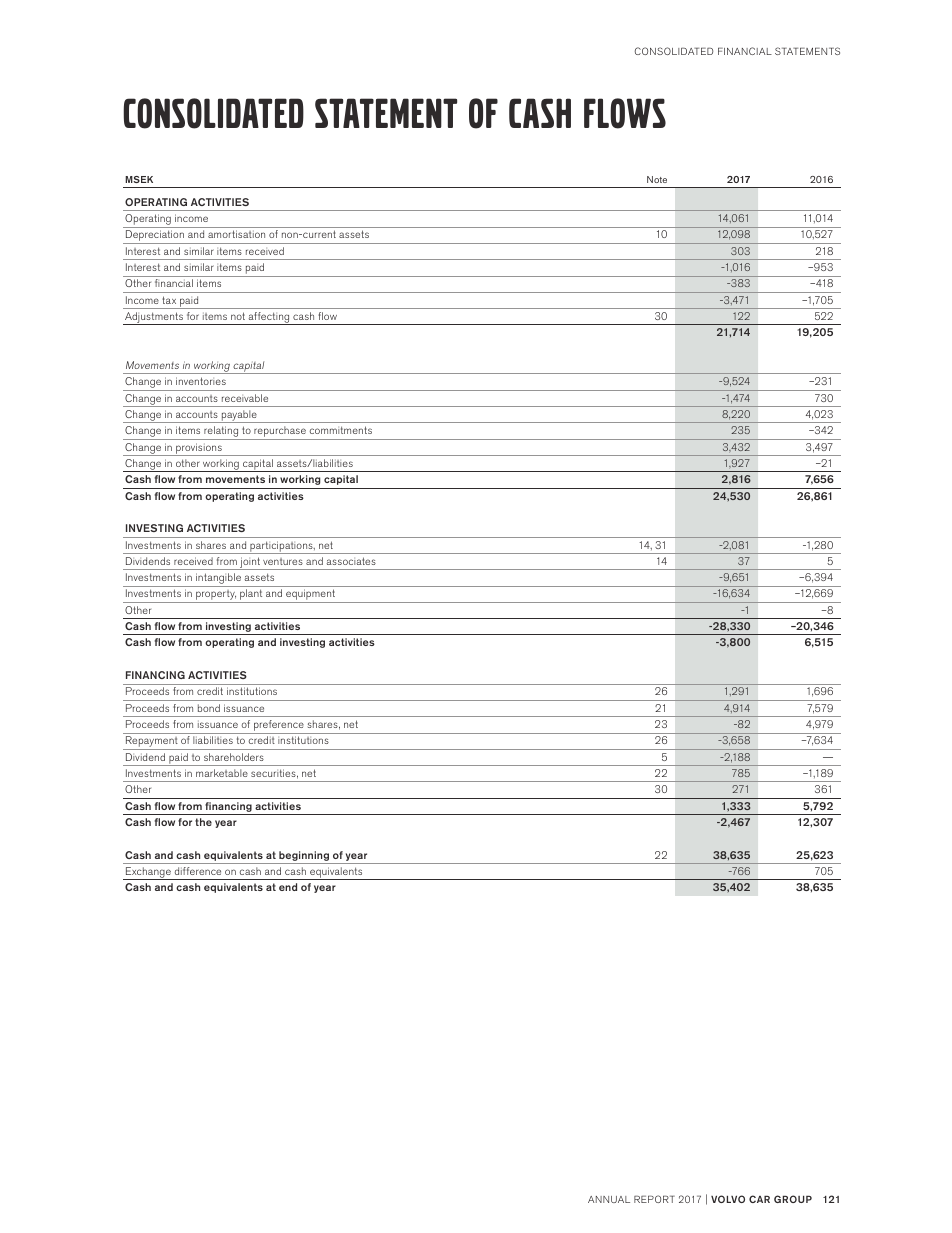 This screenshot has width=952, height=1233. I want to click on payable, so click(239, 416).
